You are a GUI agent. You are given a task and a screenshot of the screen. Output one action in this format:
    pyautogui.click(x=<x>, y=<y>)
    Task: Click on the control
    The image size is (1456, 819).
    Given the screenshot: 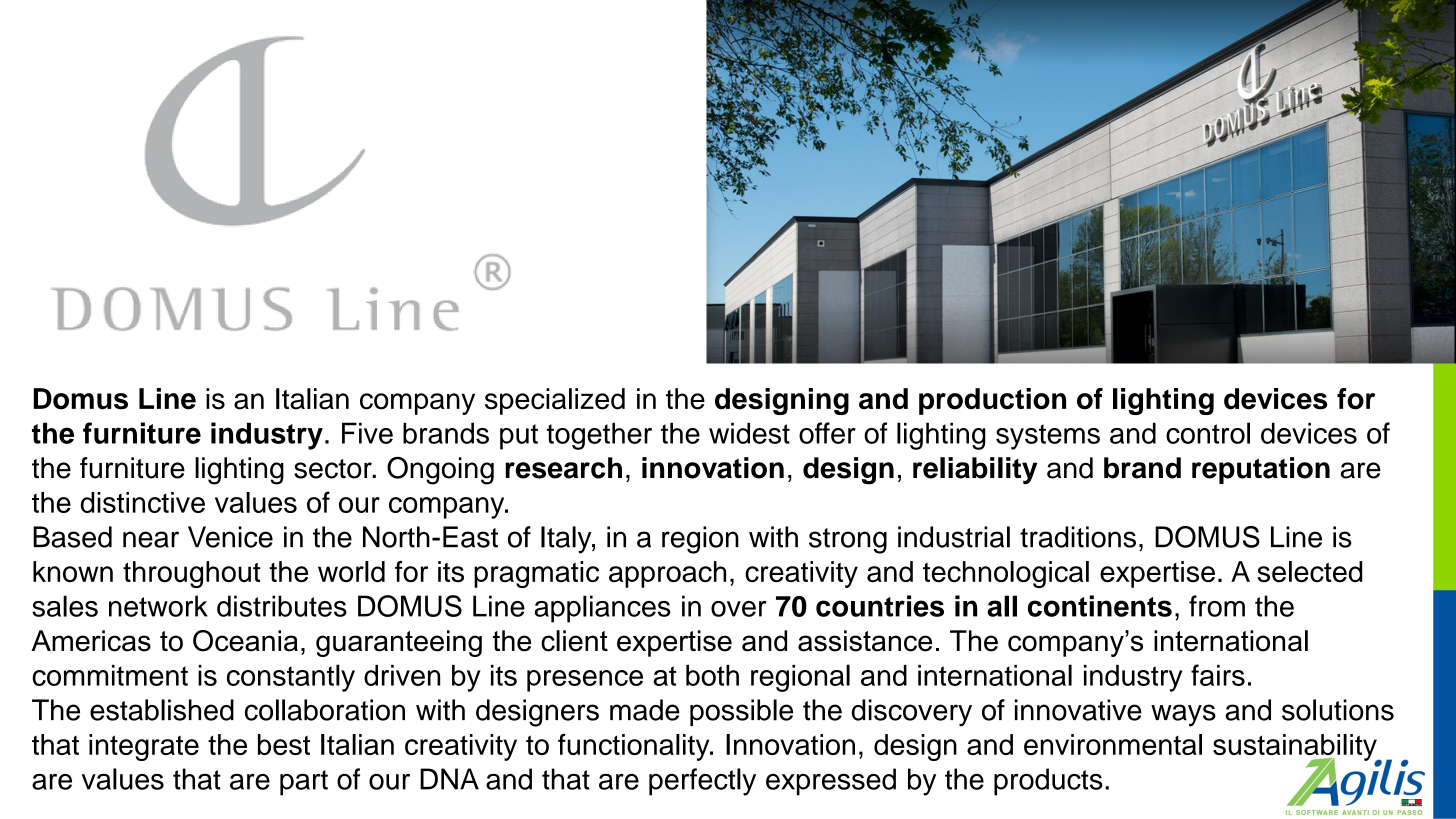 What is the action you would take?
    pyautogui.click(x=1208, y=433)
